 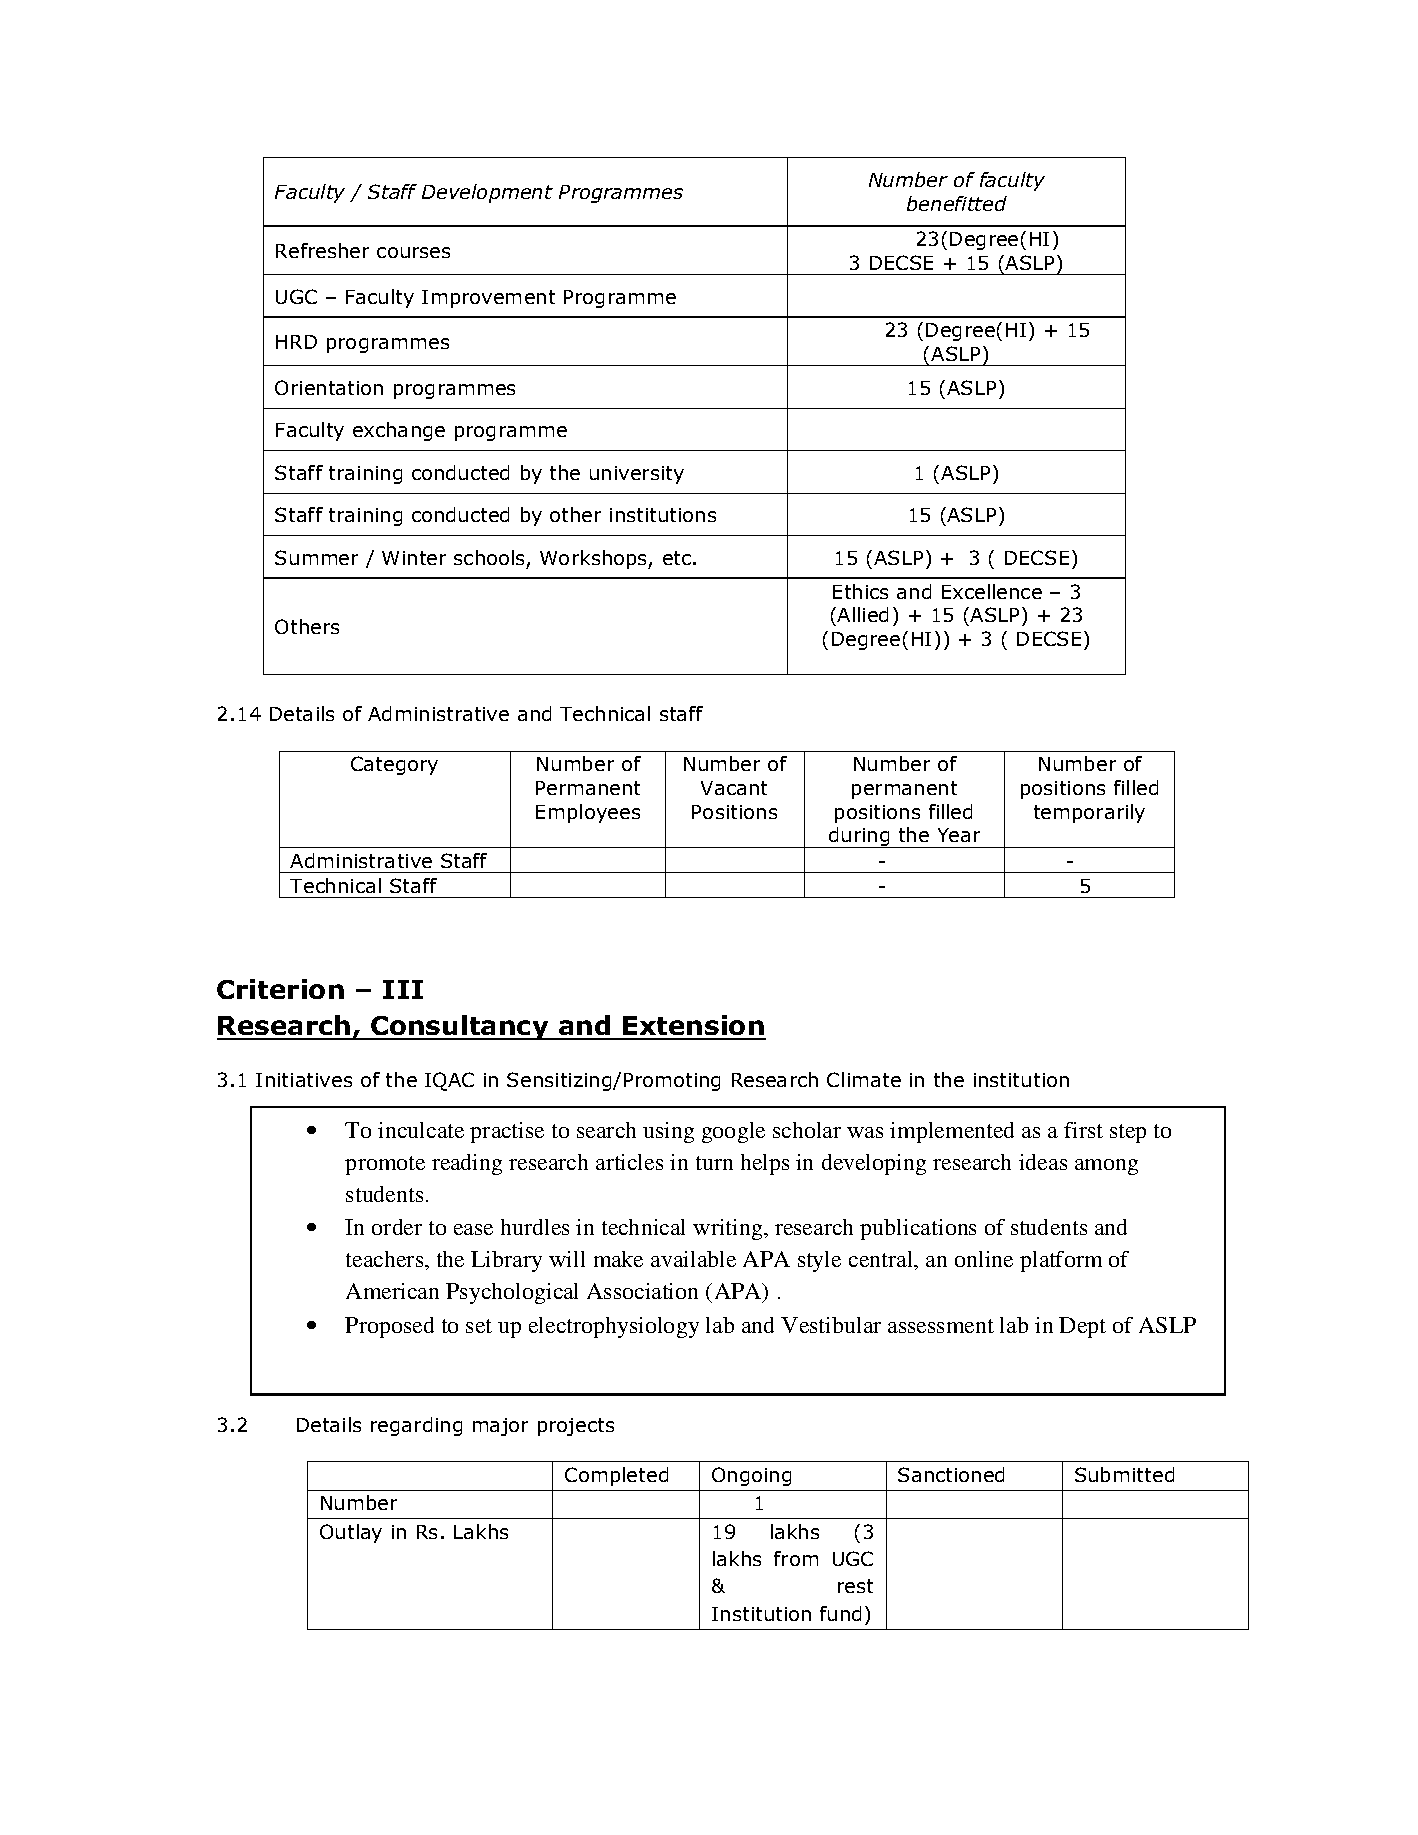 I want to click on Development, so click(x=487, y=193).
